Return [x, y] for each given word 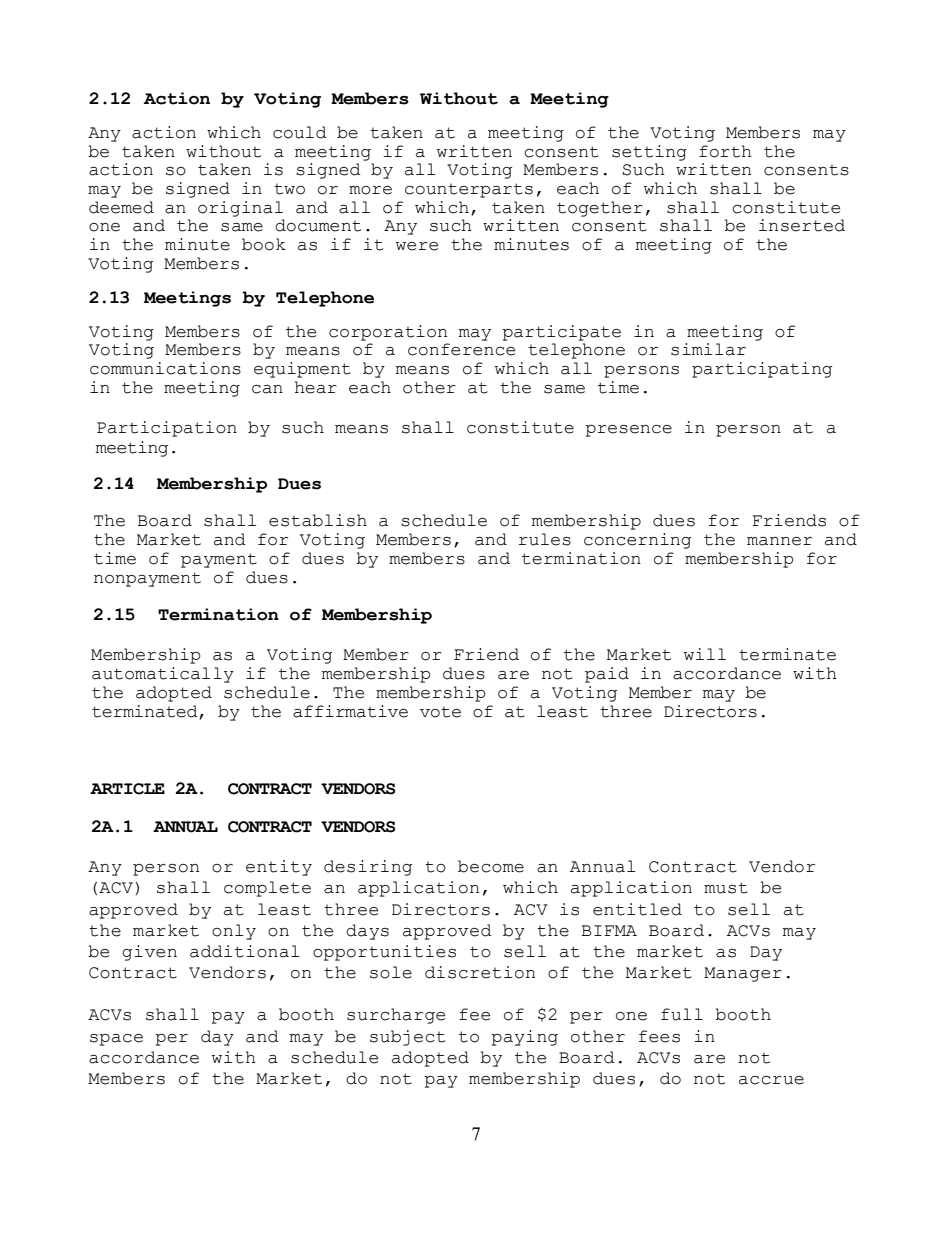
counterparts [469, 190]
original [240, 209]
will [705, 654]
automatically [163, 675]
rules [545, 539]
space [116, 1040]
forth [725, 151]
